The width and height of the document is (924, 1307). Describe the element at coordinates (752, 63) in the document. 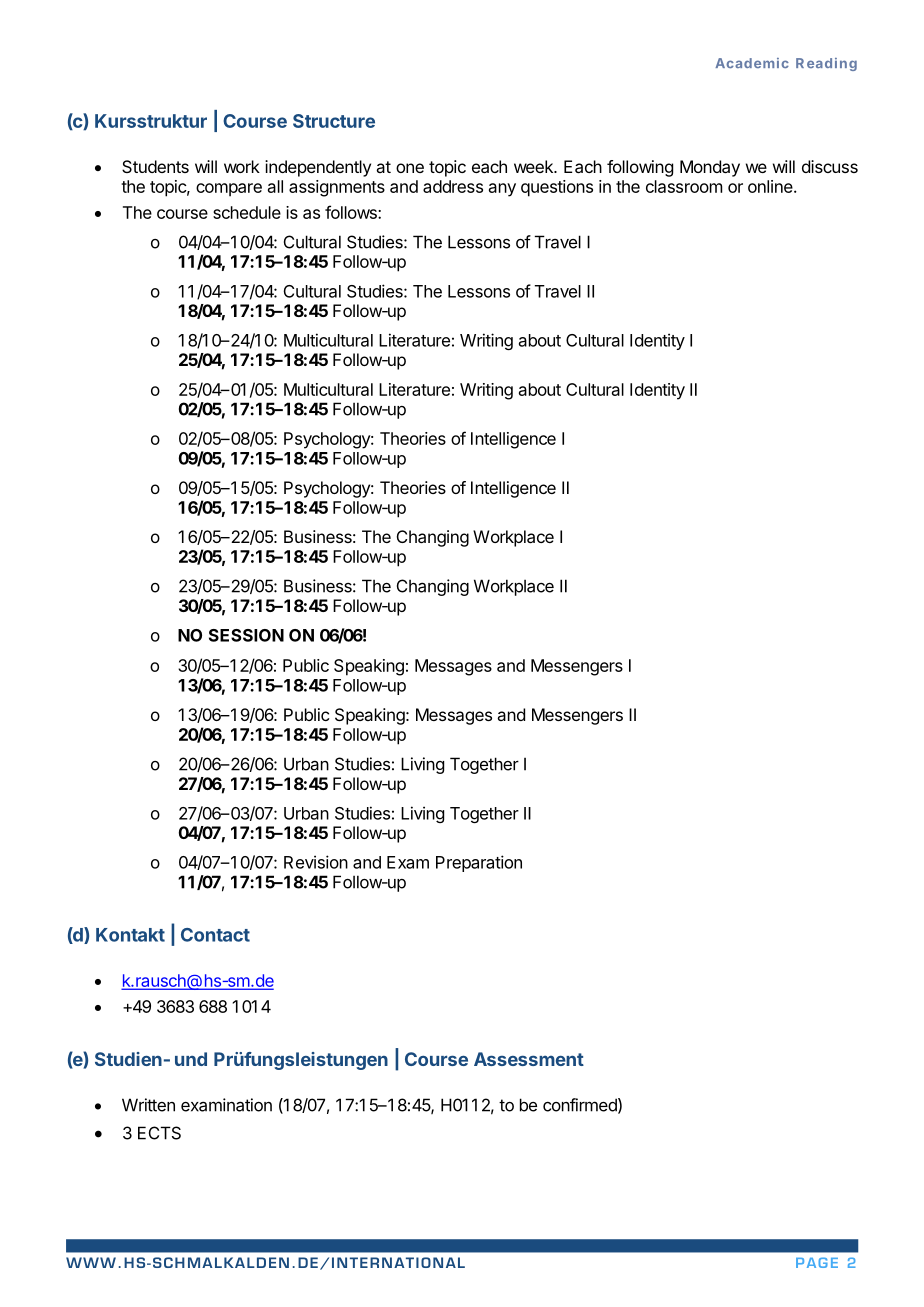

I see `Academic` at that location.
